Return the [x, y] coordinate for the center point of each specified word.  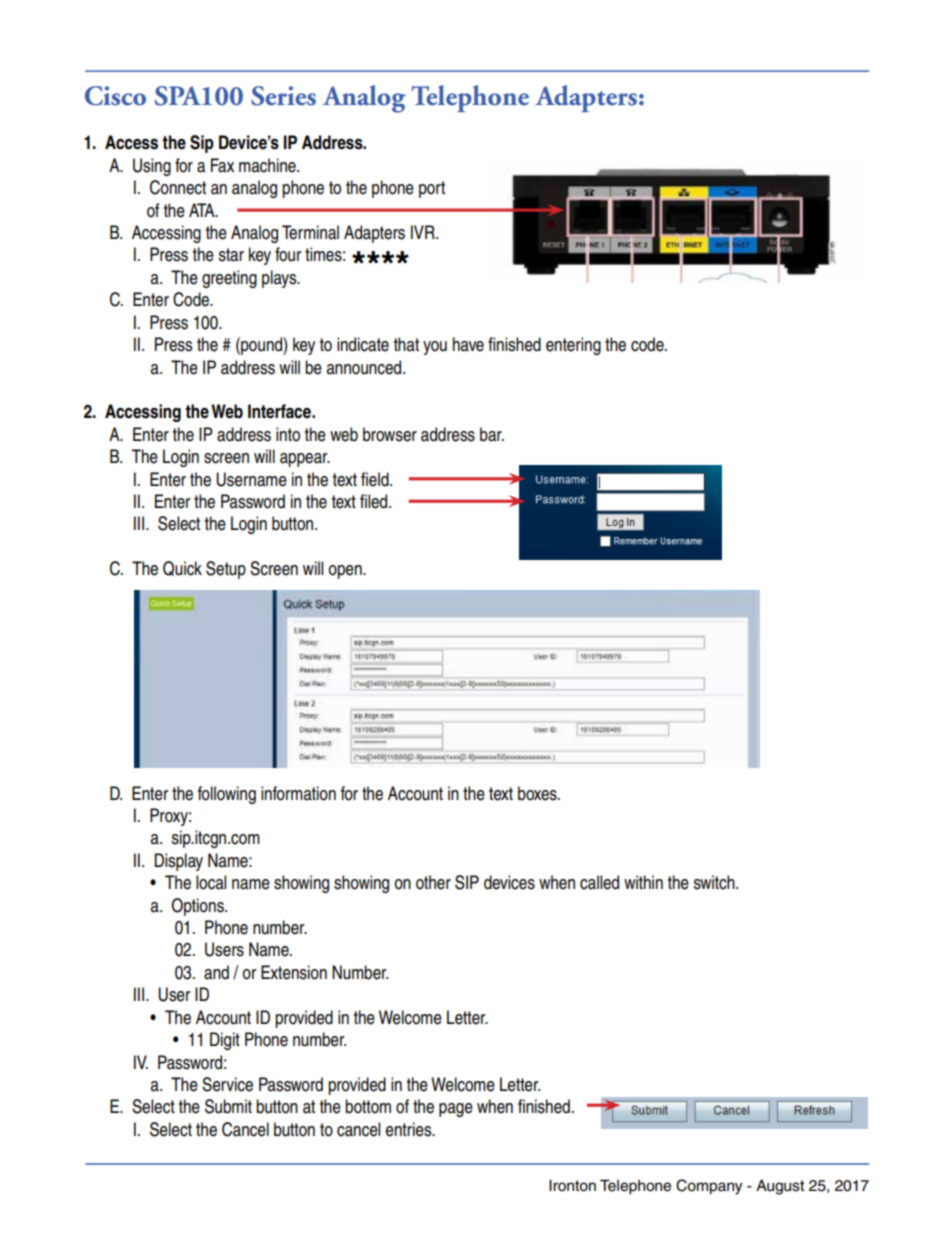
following [227, 795]
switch [715, 882]
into [288, 434]
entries [410, 1129]
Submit [228, 1106]
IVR [424, 232]
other [433, 882]
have [468, 344]
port [432, 189]
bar [492, 434]
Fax [222, 165]
